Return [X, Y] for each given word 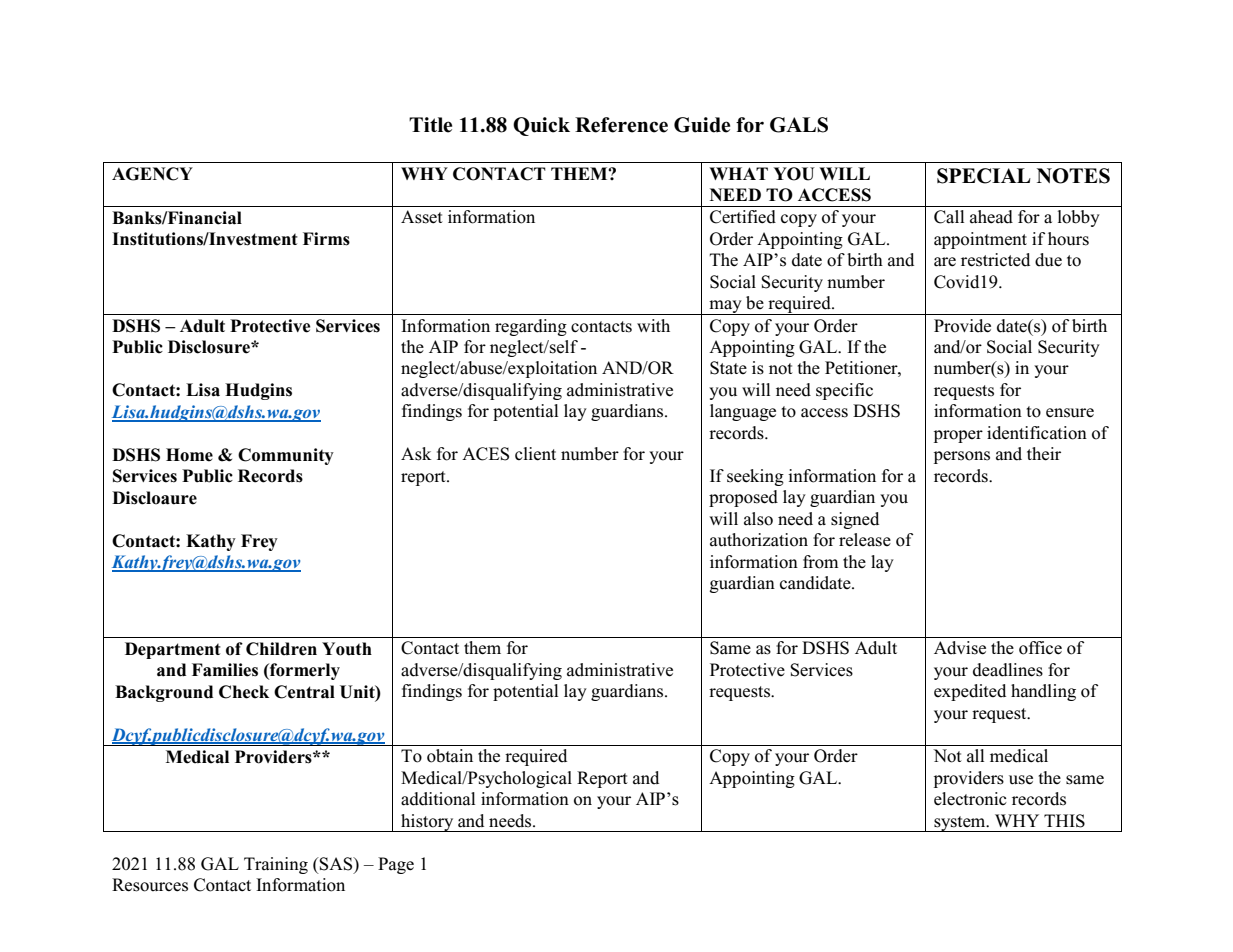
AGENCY [152, 174]
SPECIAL [984, 176]
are [945, 262]
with [653, 325]
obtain [450, 756]
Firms [326, 239]
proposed [743, 498]
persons [962, 457]
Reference [621, 125]
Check [244, 692]
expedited [970, 692]
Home [189, 455]
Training [276, 865]
